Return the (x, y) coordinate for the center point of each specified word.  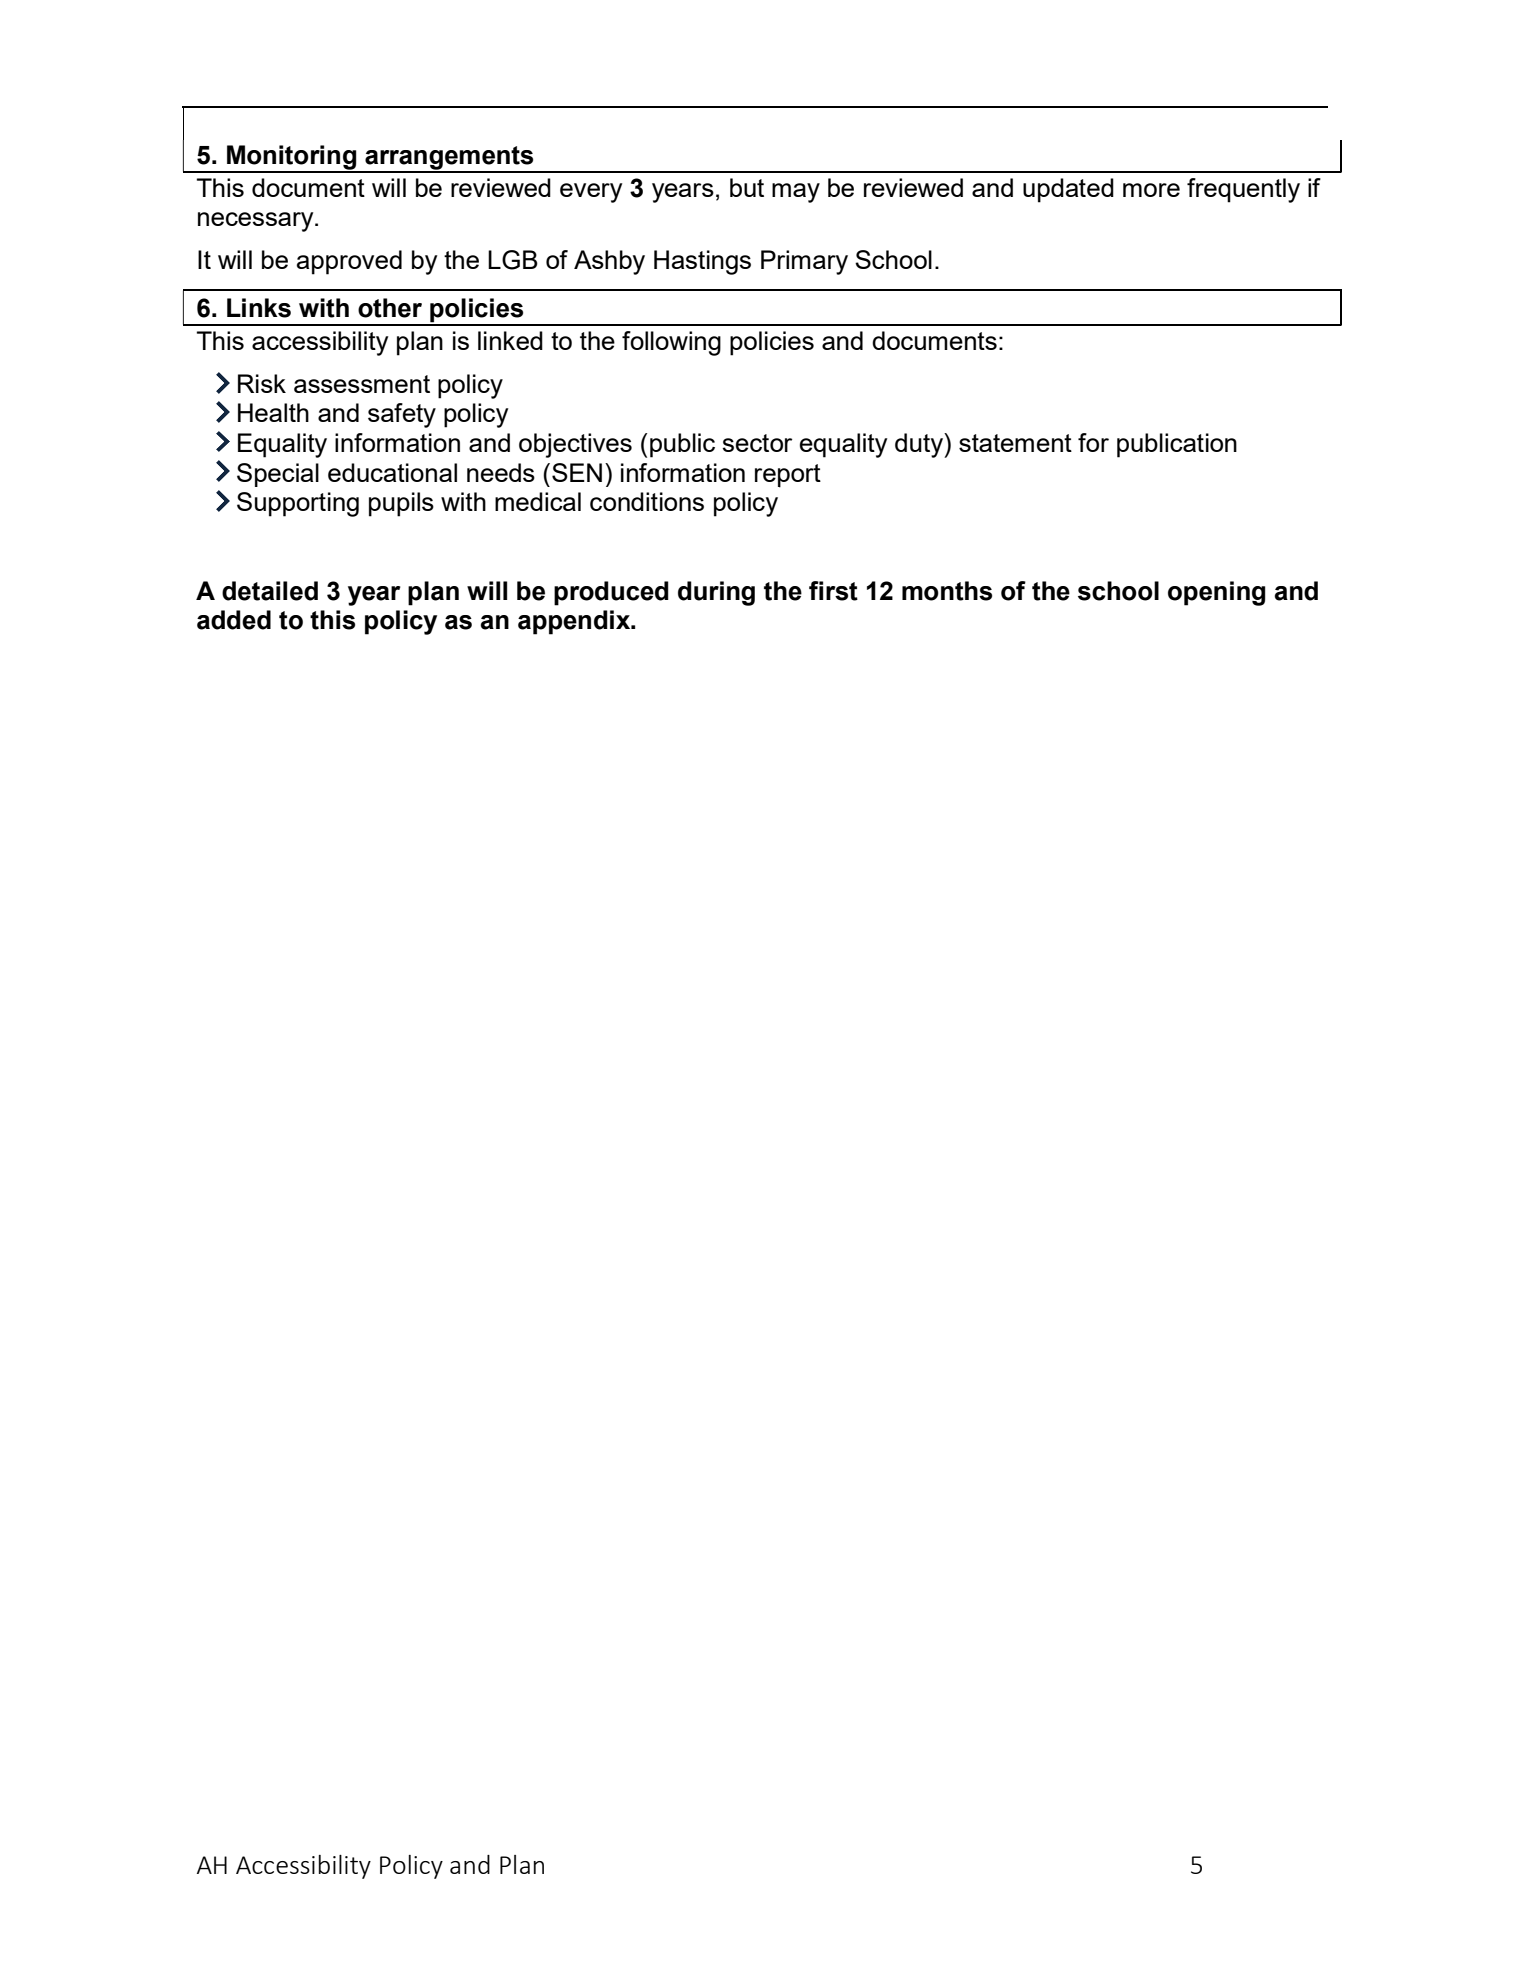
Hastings (702, 262)
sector (757, 443)
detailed (270, 591)
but (747, 187)
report (788, 476)
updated (1068, 190)
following (671, 343)
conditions (647, 501)
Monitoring (292, 158)
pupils (401, 504)
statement (1015, 443)
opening (1216, 593)
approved (349, 262)
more (1151, 190)
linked (510, 340)
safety (402, 415)
